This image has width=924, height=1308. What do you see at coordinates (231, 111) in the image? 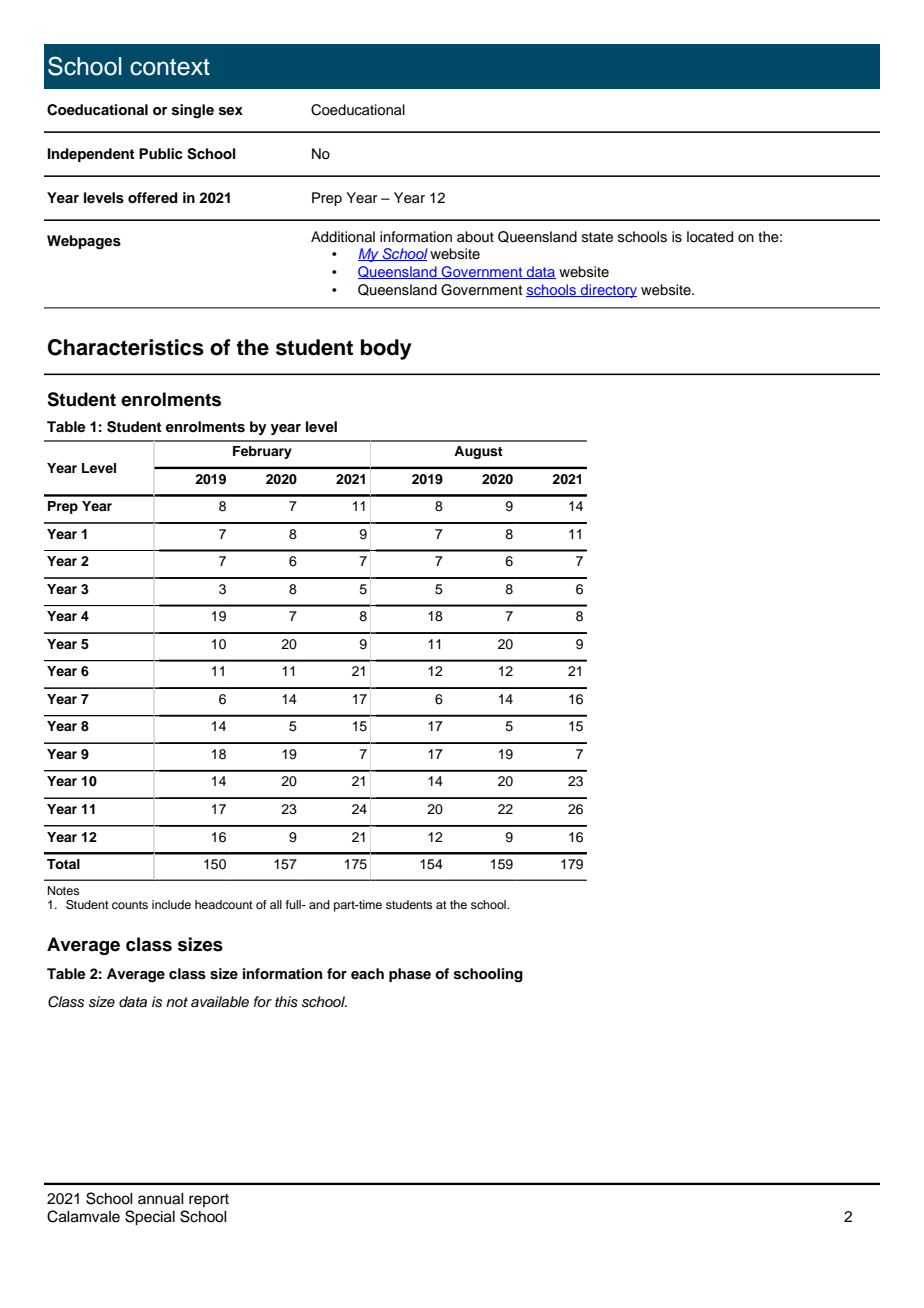
I see `sex` at bounding box center [231, 111].
